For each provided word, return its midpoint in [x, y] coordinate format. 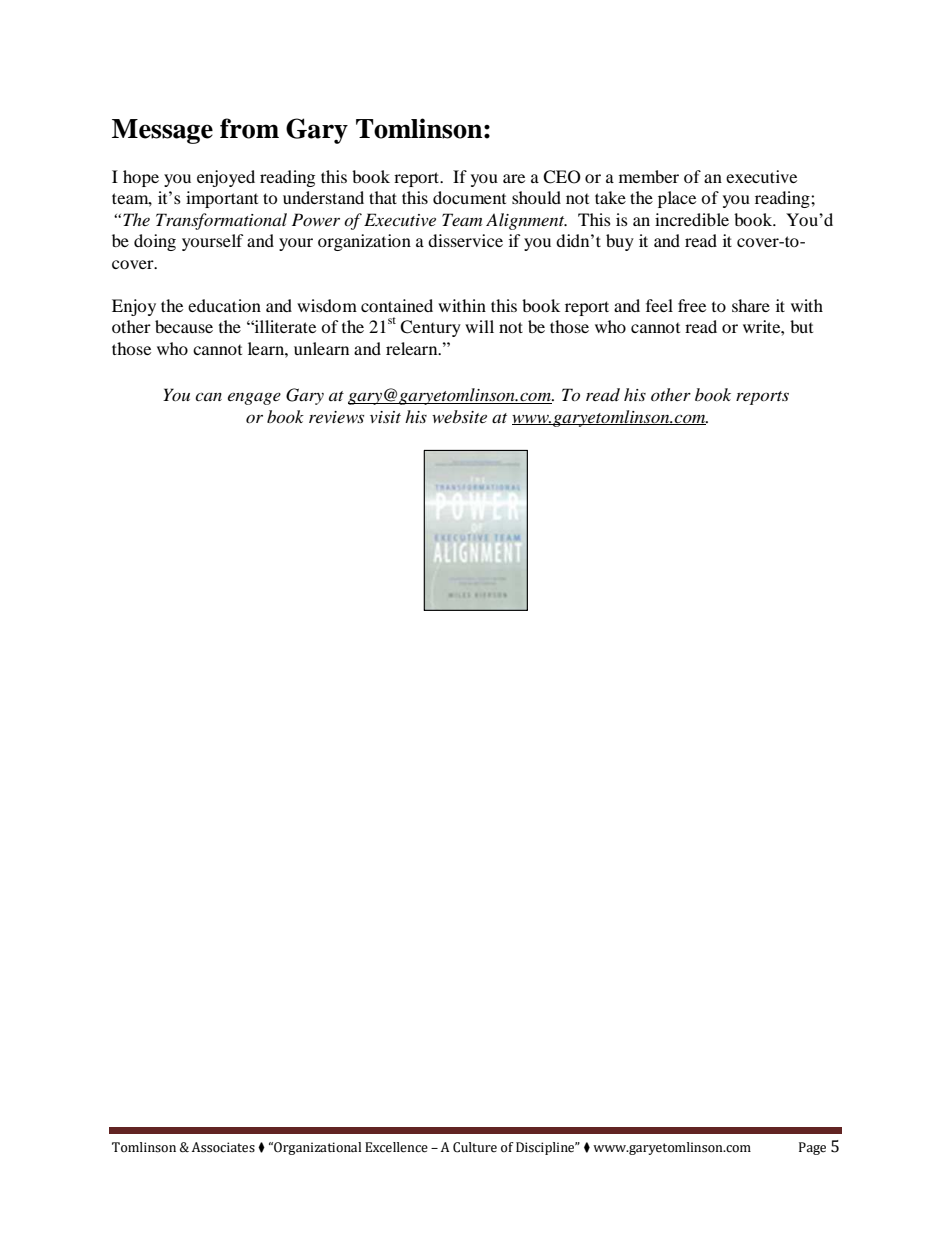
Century [430, 328]
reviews [336, 417]
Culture [475, 1147]
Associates [223, 1147]
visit [385, 417]
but [801, 326]
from [249, 128]
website [459, 416]
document [469, 197]
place [677, 199]
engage [254, 398]
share [751, 305]
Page [812, 1148]
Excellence [396, 1147]
